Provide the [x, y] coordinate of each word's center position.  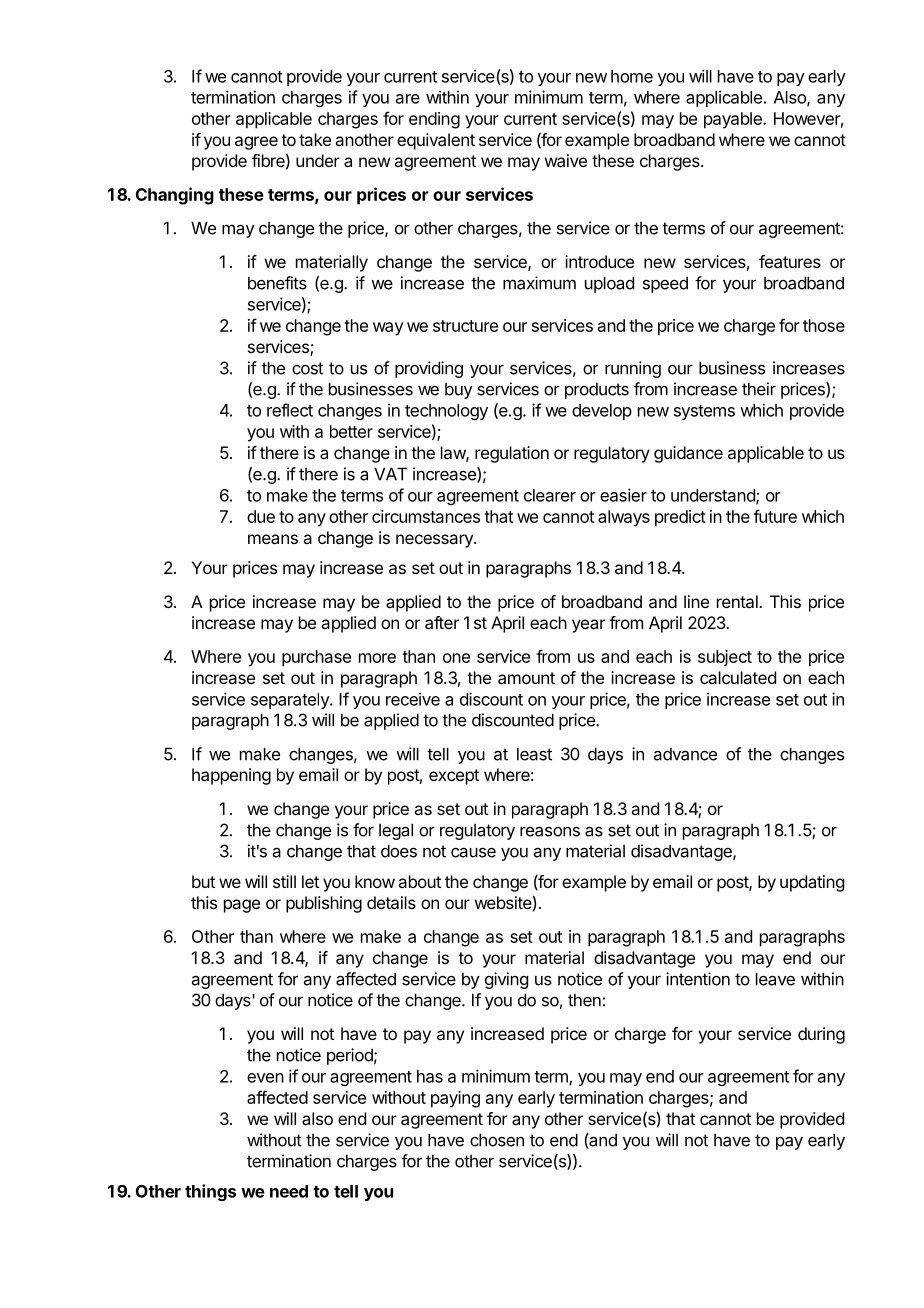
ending [434, 120]
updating [812, 883]
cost [307, 368]
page [242, 906]
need [289, 1191]
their [759, 389]
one [456, 658]
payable [734, 120]
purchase [316, 658]
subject [725, 658]
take [315, 139]
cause [473, 852]
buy [459, 390]
